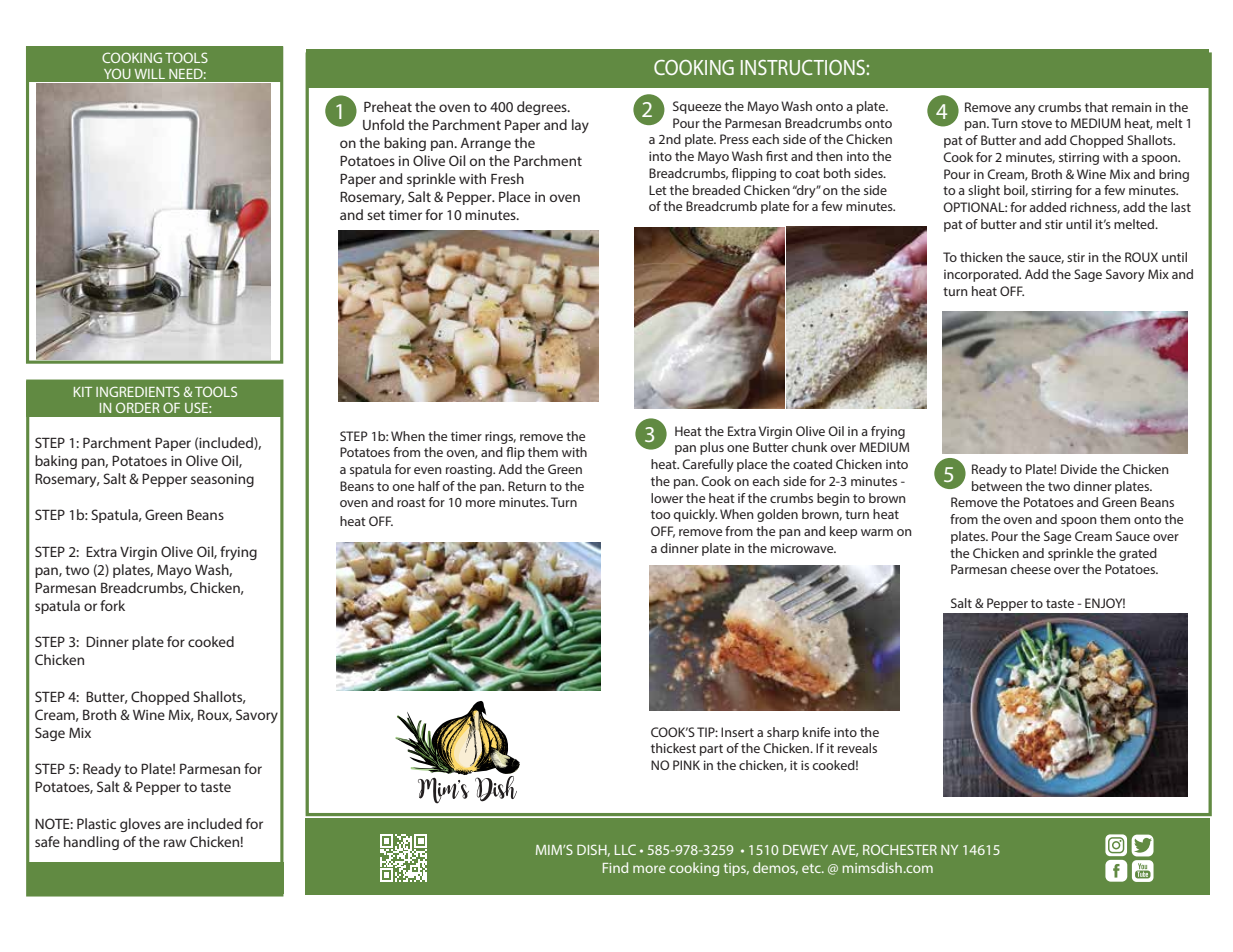 This image has width=1233, height=952. What do you see at coordinates (543, 108) in the image?
I see `degrees` at bounding box center [543, 108].
